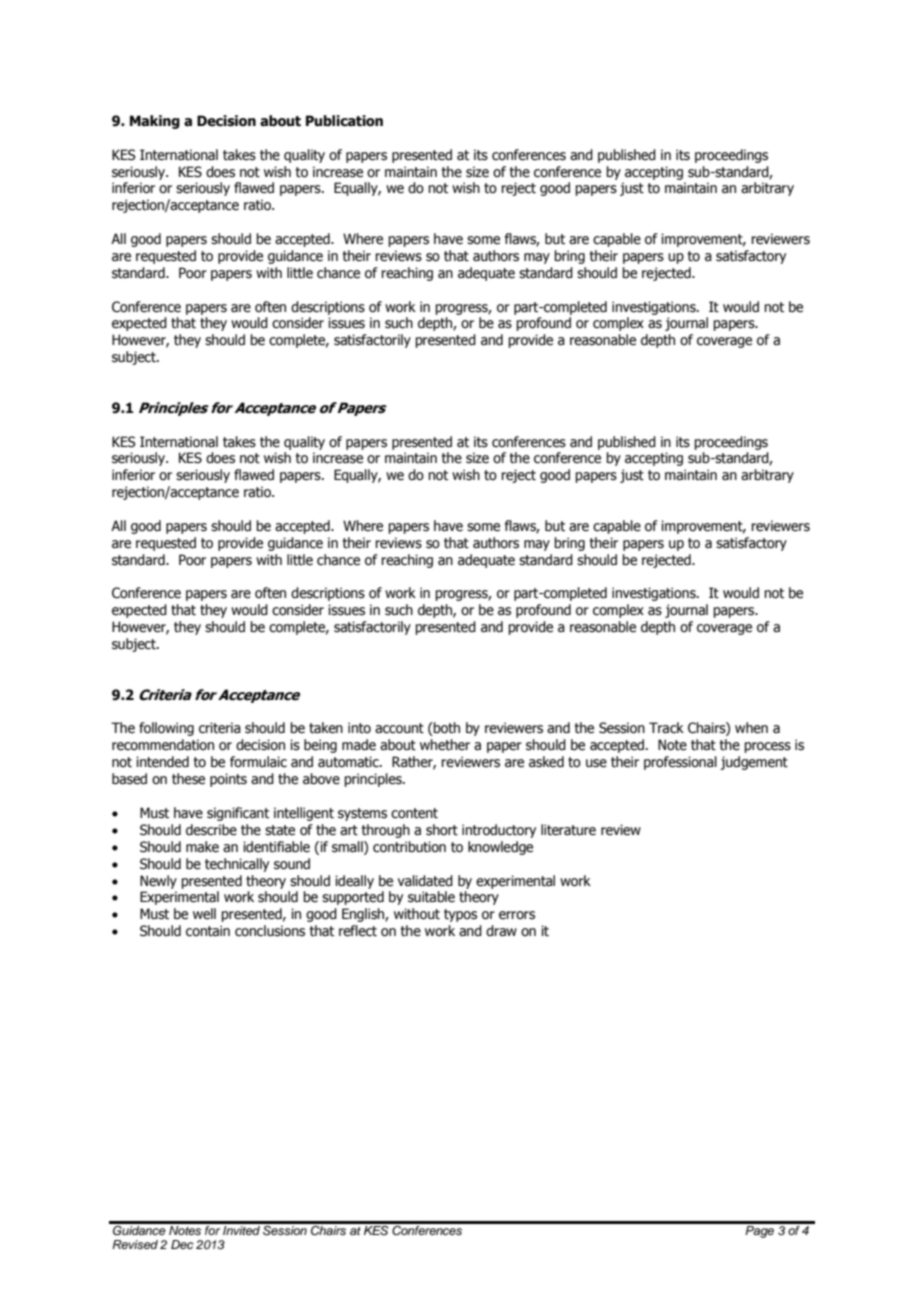 The image size is (924, 1308). I want to click on make, so click(202, 847).
